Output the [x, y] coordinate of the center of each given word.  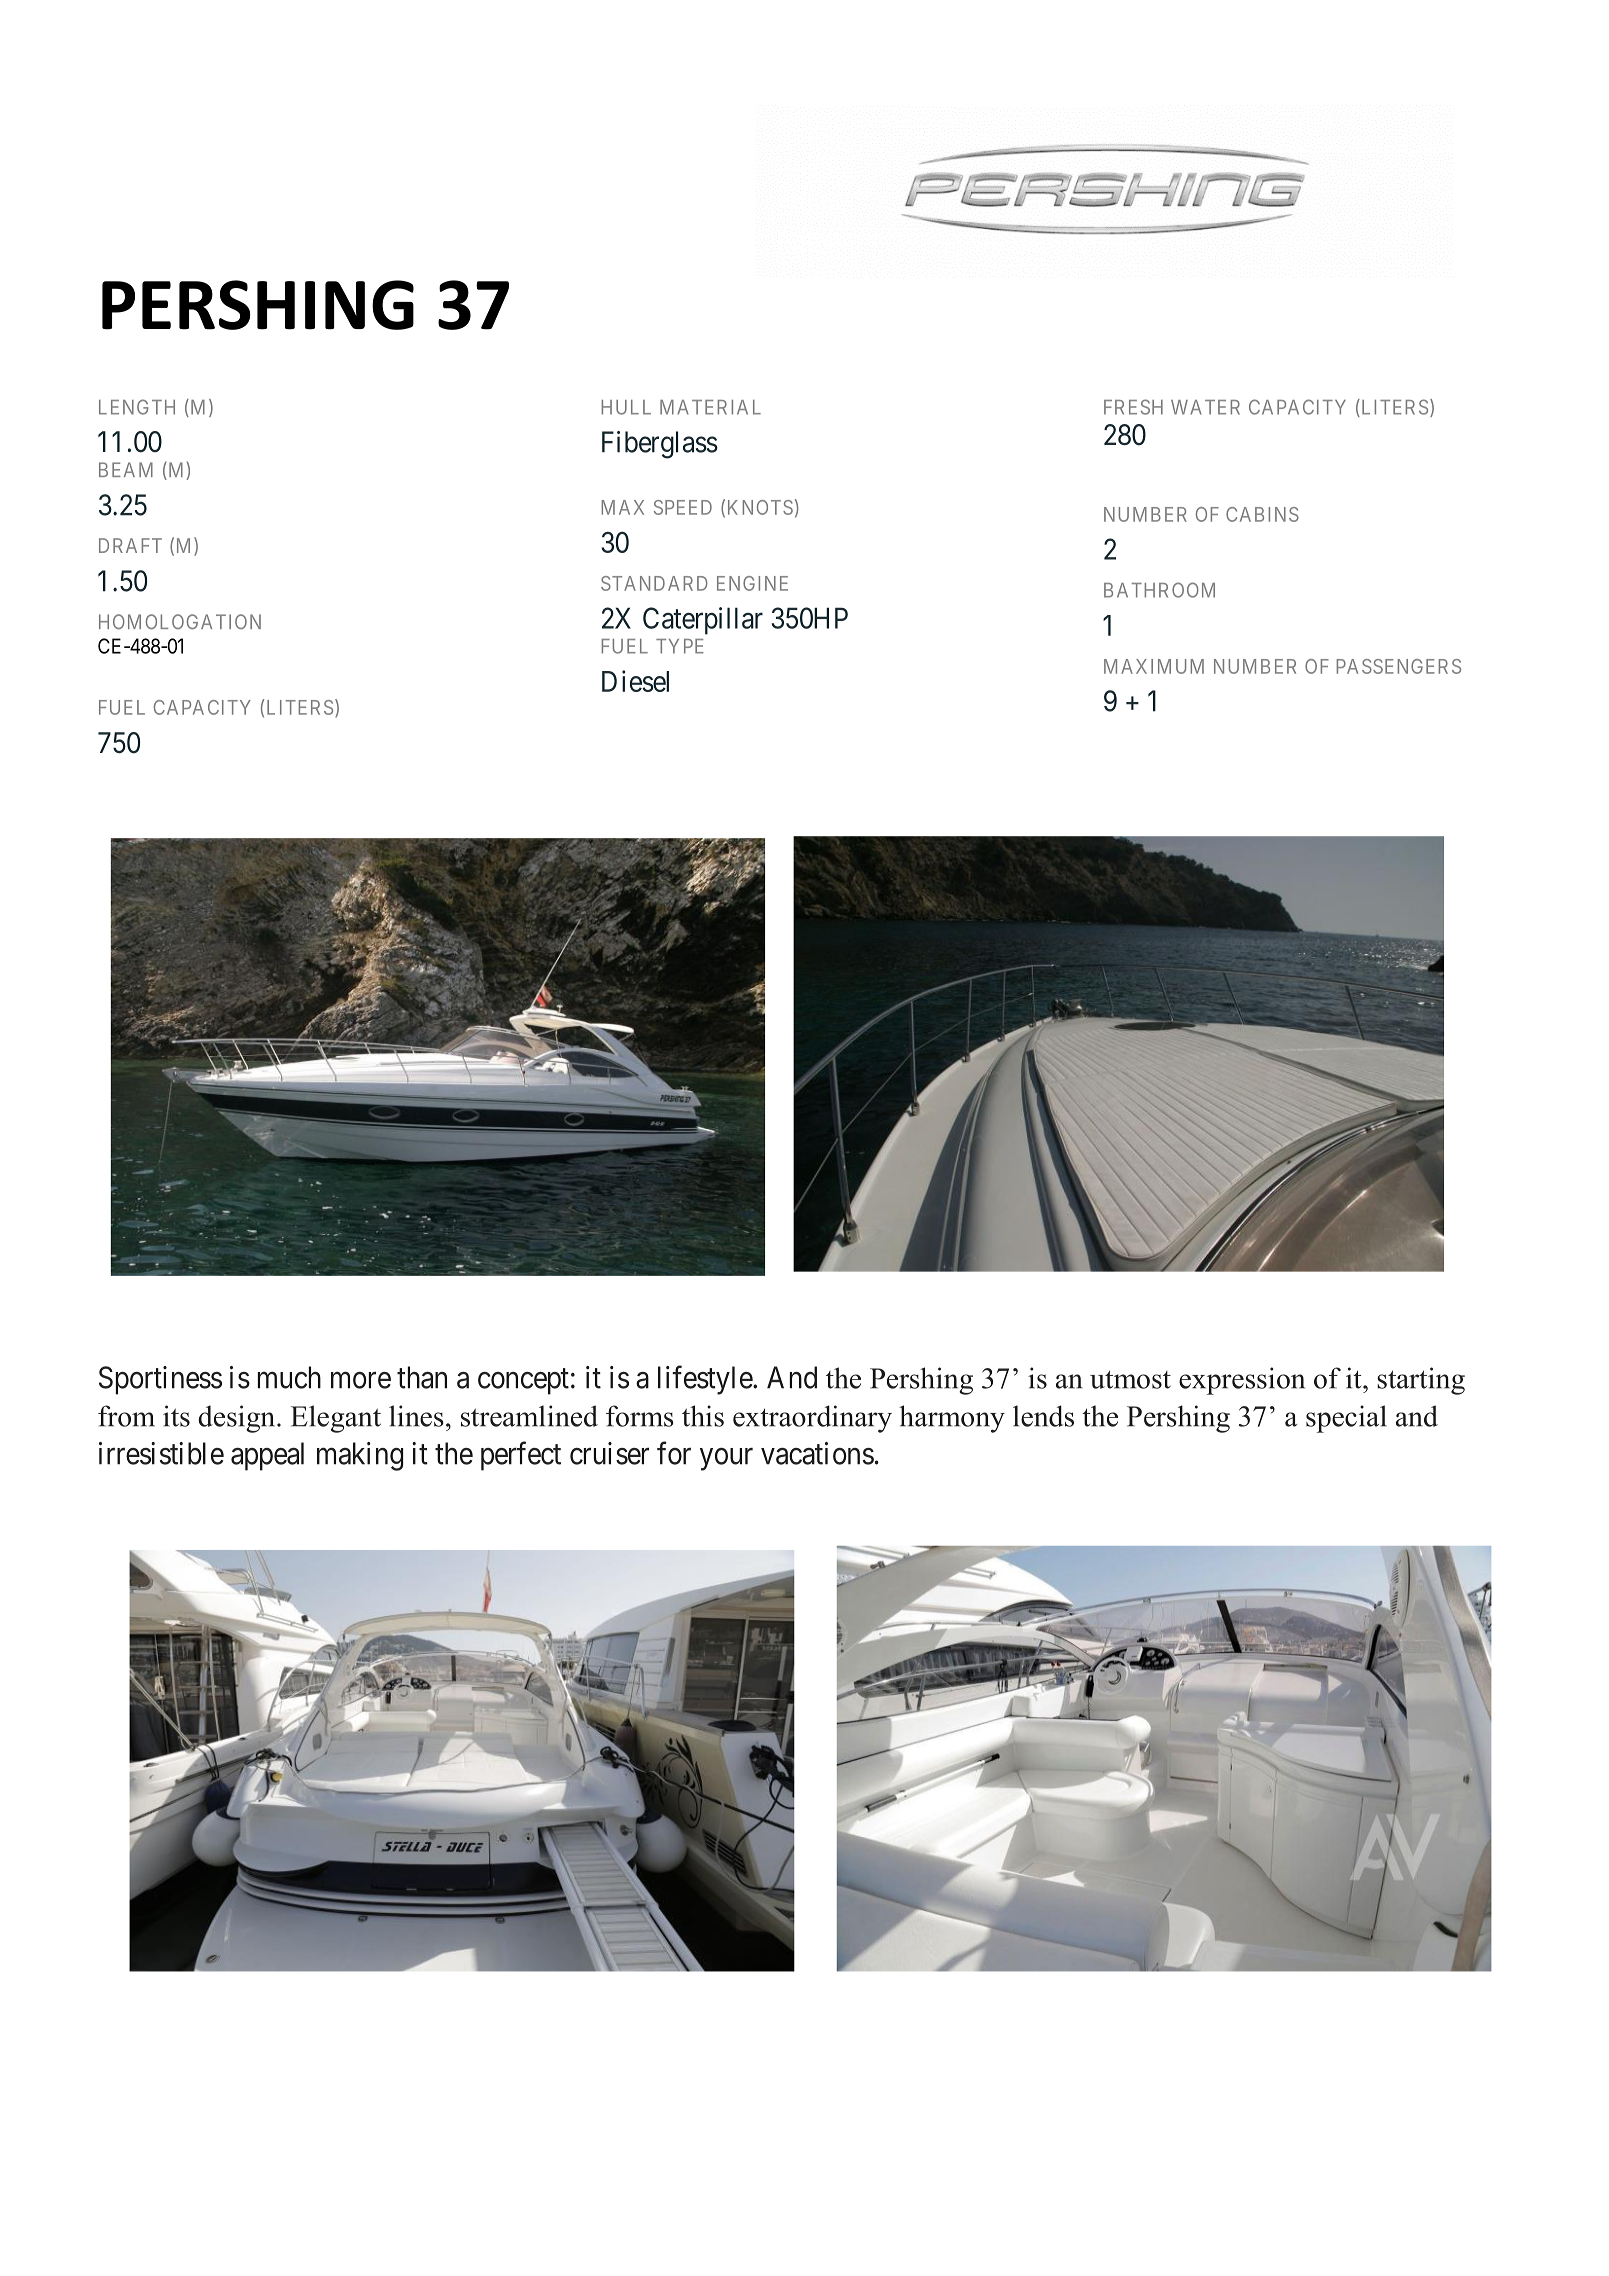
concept [523, 1381]
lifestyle [706, 1380]
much [289, 1377]
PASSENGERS [1399, 666]
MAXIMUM [1154, 666]
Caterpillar [703, 621]
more [361, 1380]
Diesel [635, 681]
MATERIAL [710, 407]
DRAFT [130, 545]
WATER [1205, 407]
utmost [1130, 1379]
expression [1242, 1381]
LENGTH [137, 407]
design [238, 1419]
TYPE [680, 646]
